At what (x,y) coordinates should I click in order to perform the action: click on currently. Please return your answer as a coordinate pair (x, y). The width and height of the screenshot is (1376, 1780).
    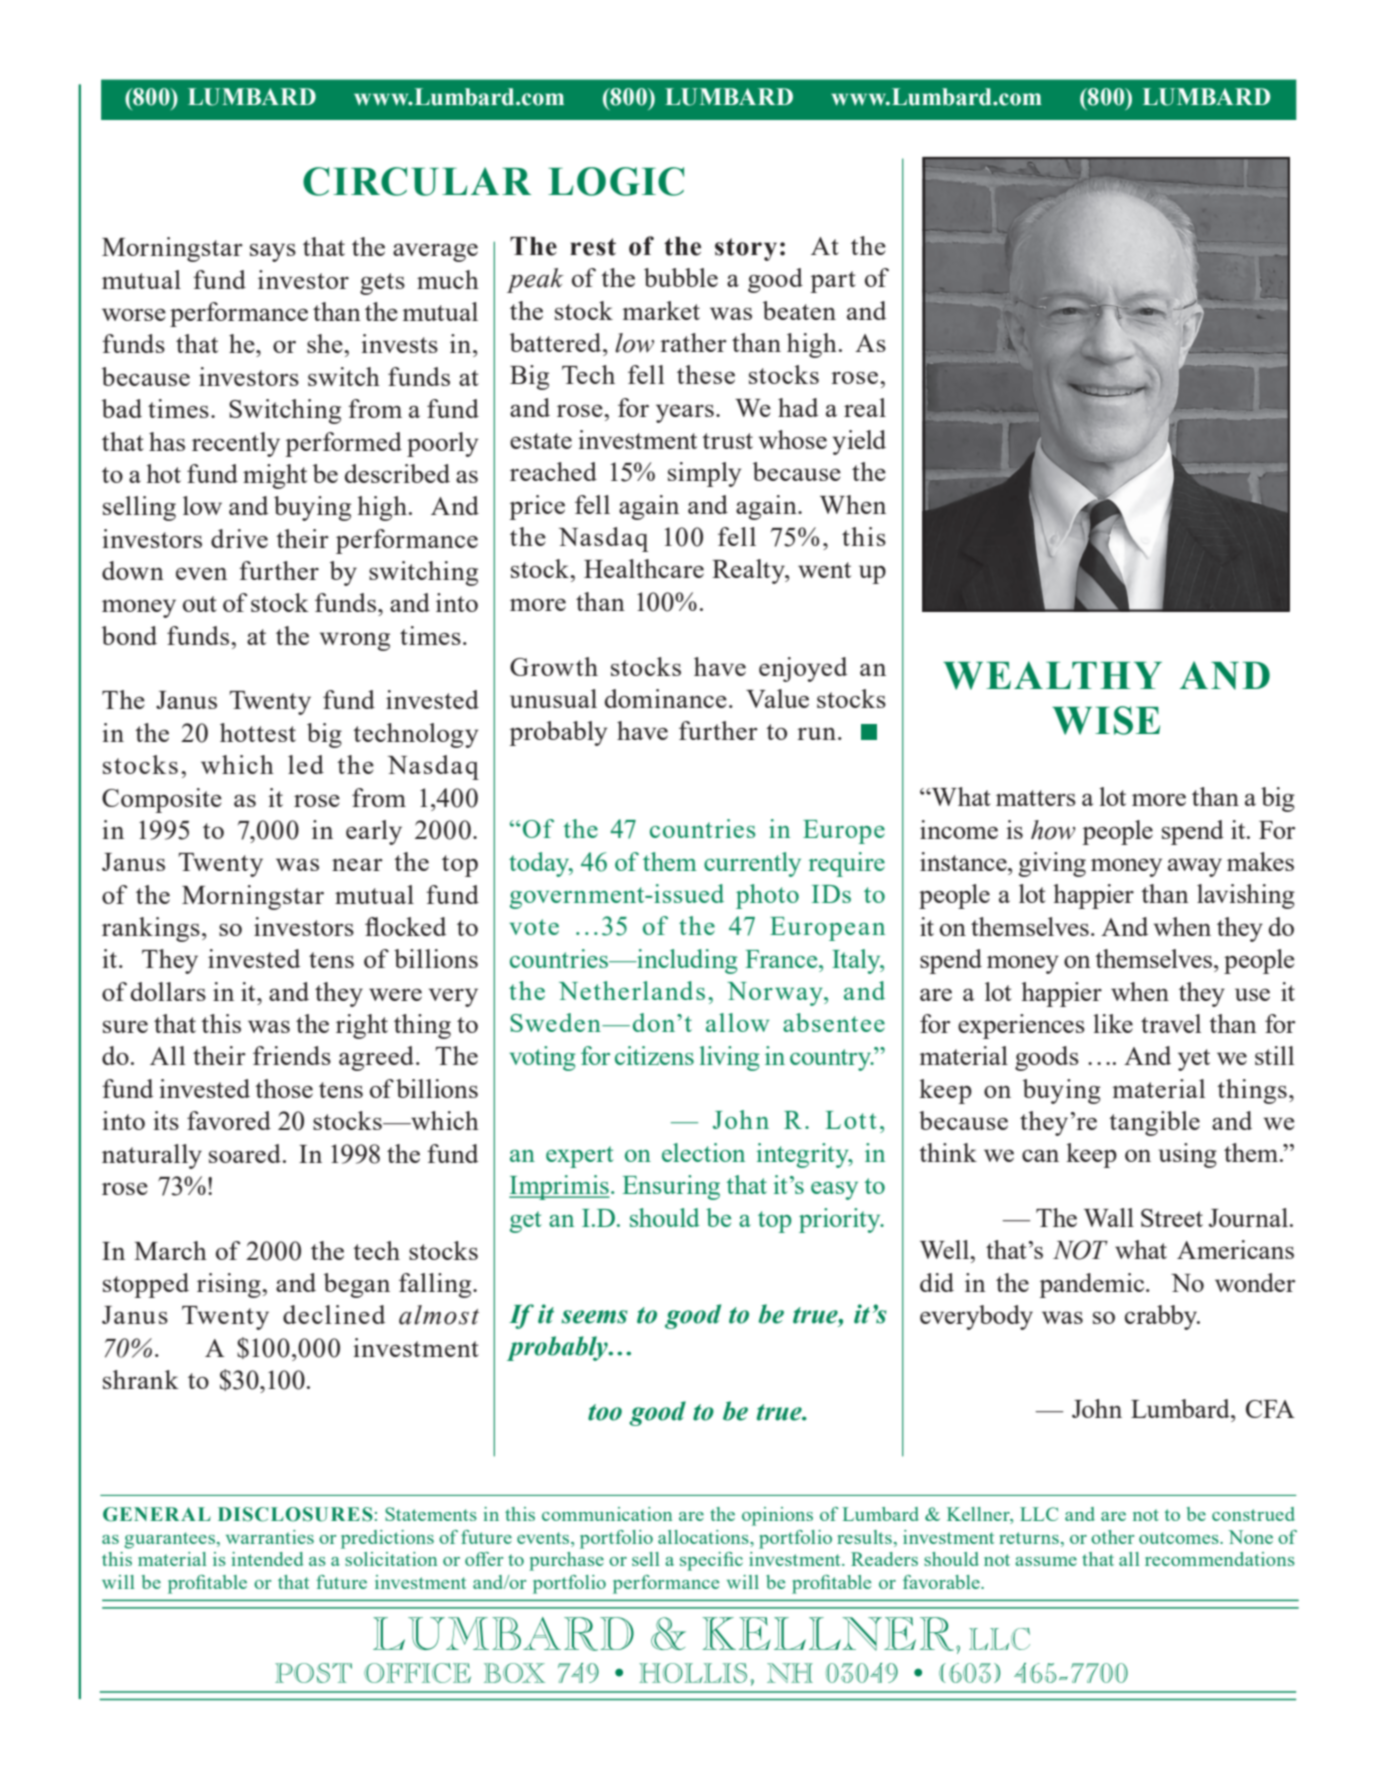
    Looking at the image, I should click on (752, 864).
